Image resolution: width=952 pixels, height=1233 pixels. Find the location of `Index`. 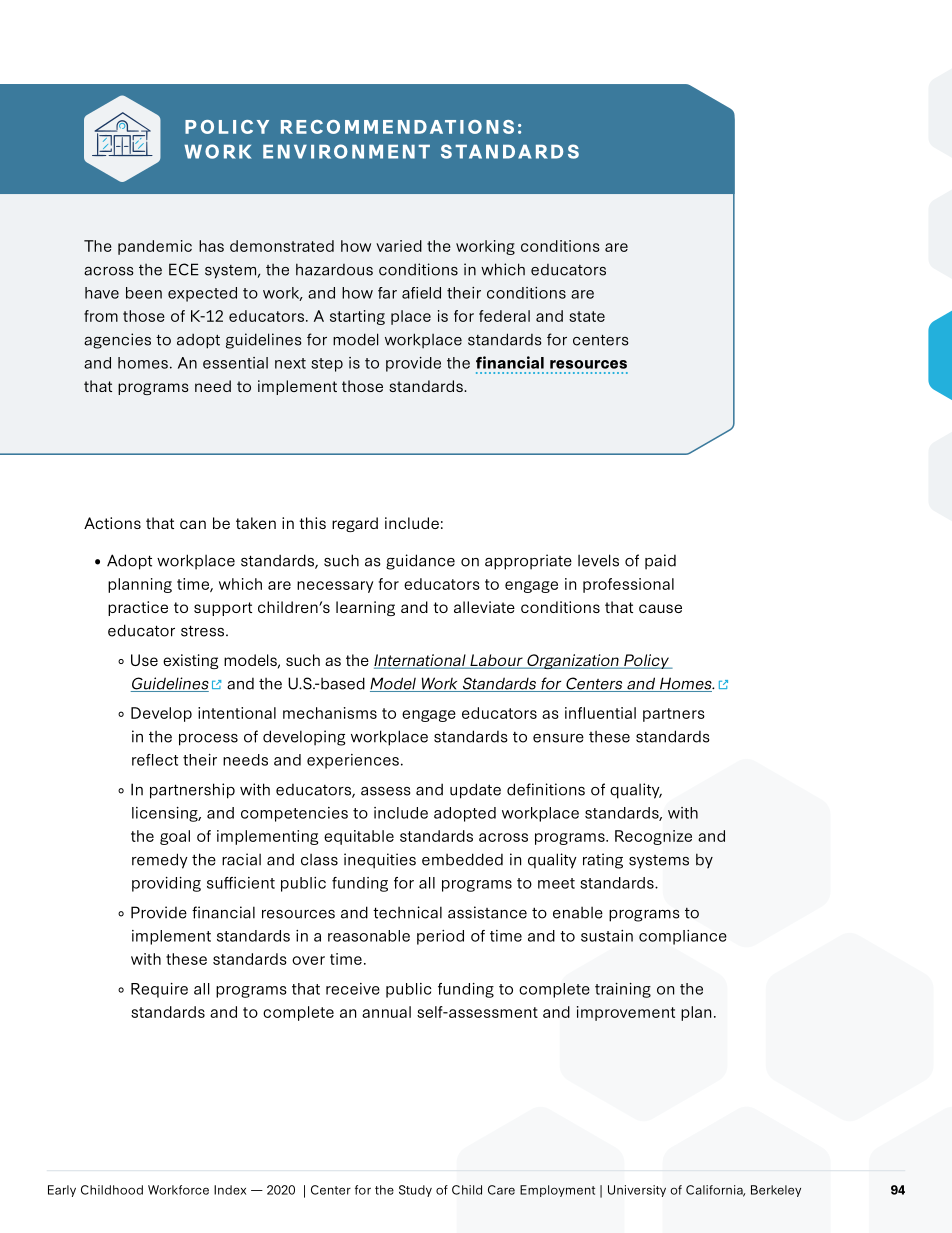

Index is located at coordinates (230, 1190).
